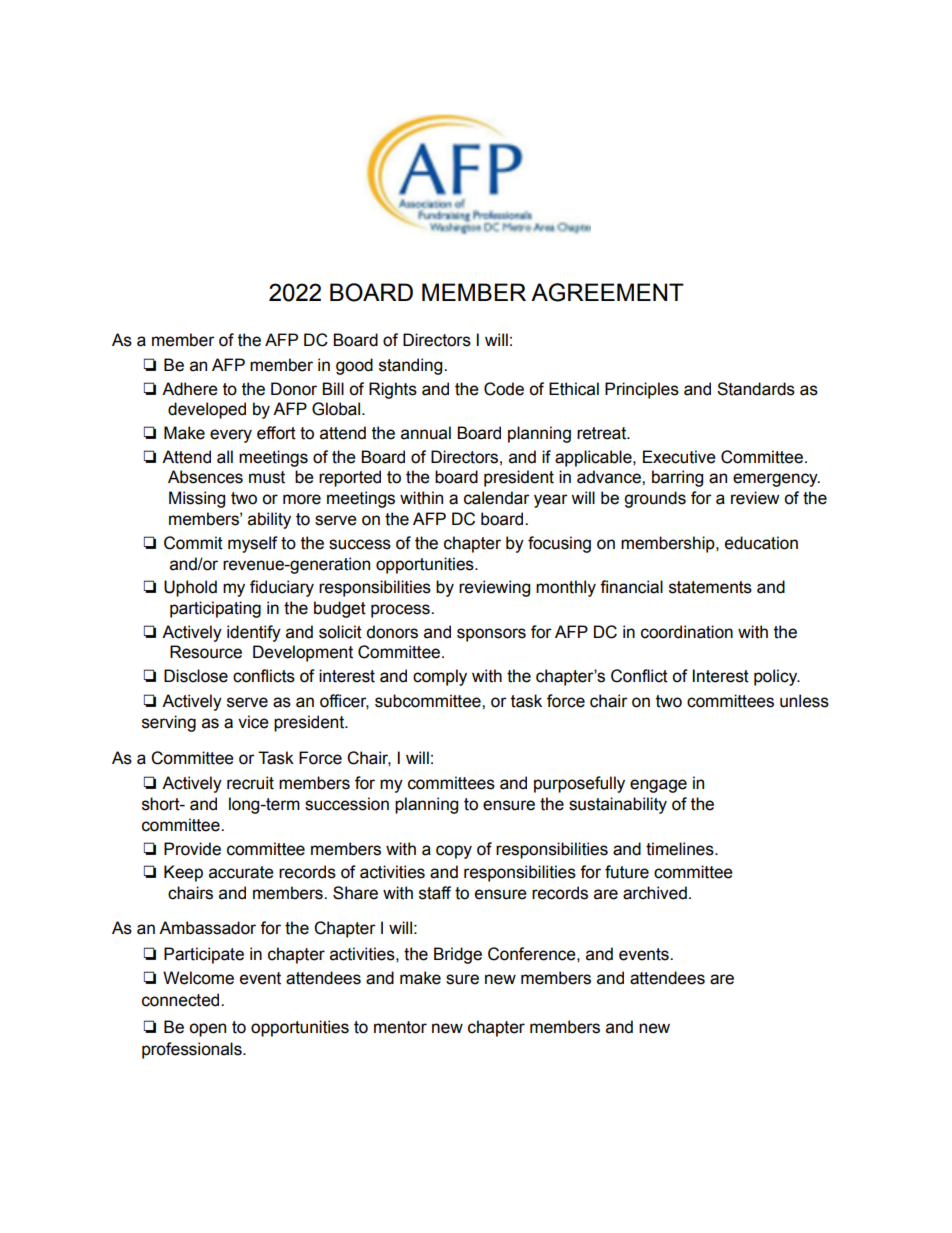  What do you see at coordinates (196, 676) in the image?
I see `Disclose` at bounding box center [196, 676].
